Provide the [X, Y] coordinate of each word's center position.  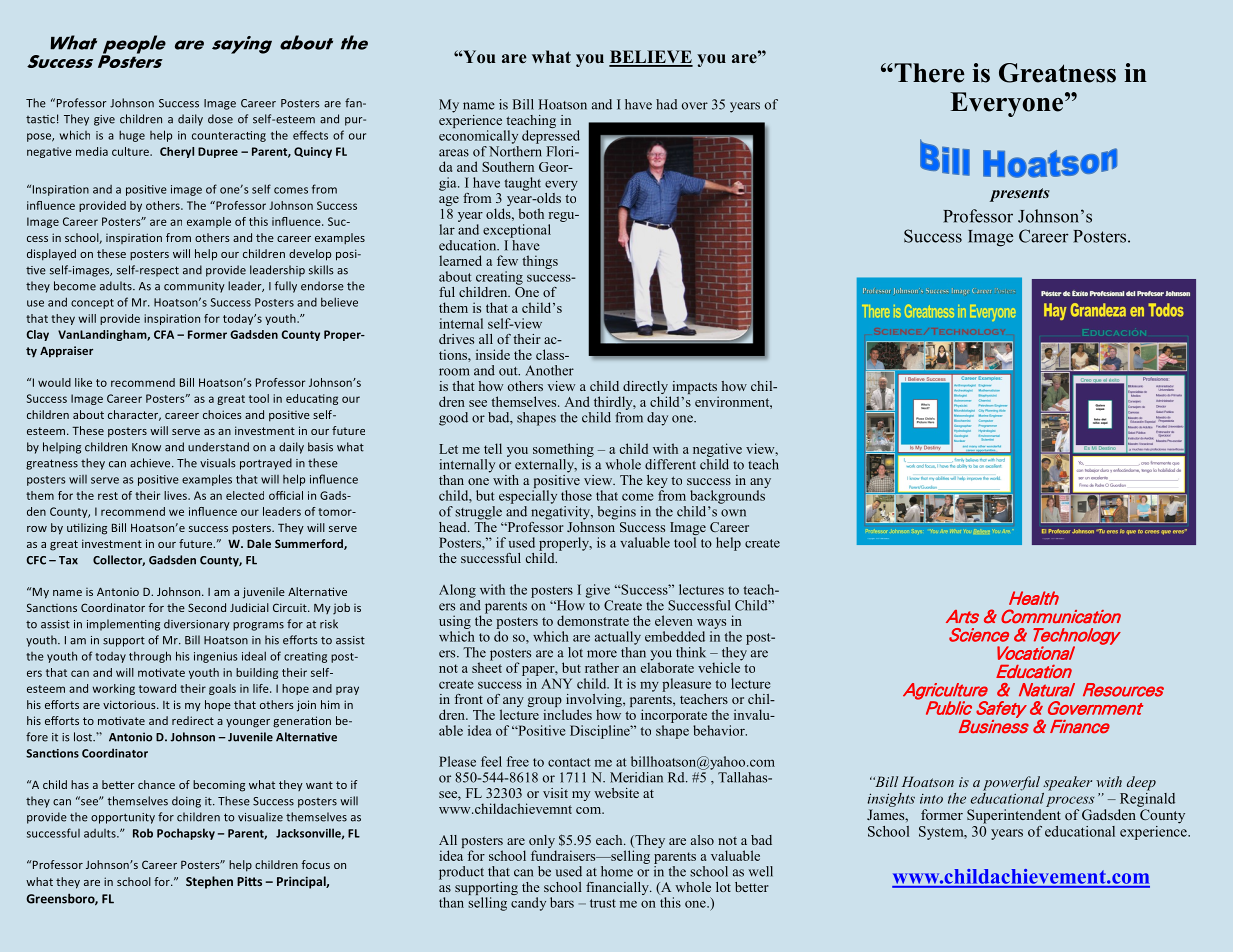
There [928, 73]
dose [220, 119]
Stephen [209, 882]
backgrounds [727, 497]
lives [176, 495]
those [576, 495]
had [666, 104]
